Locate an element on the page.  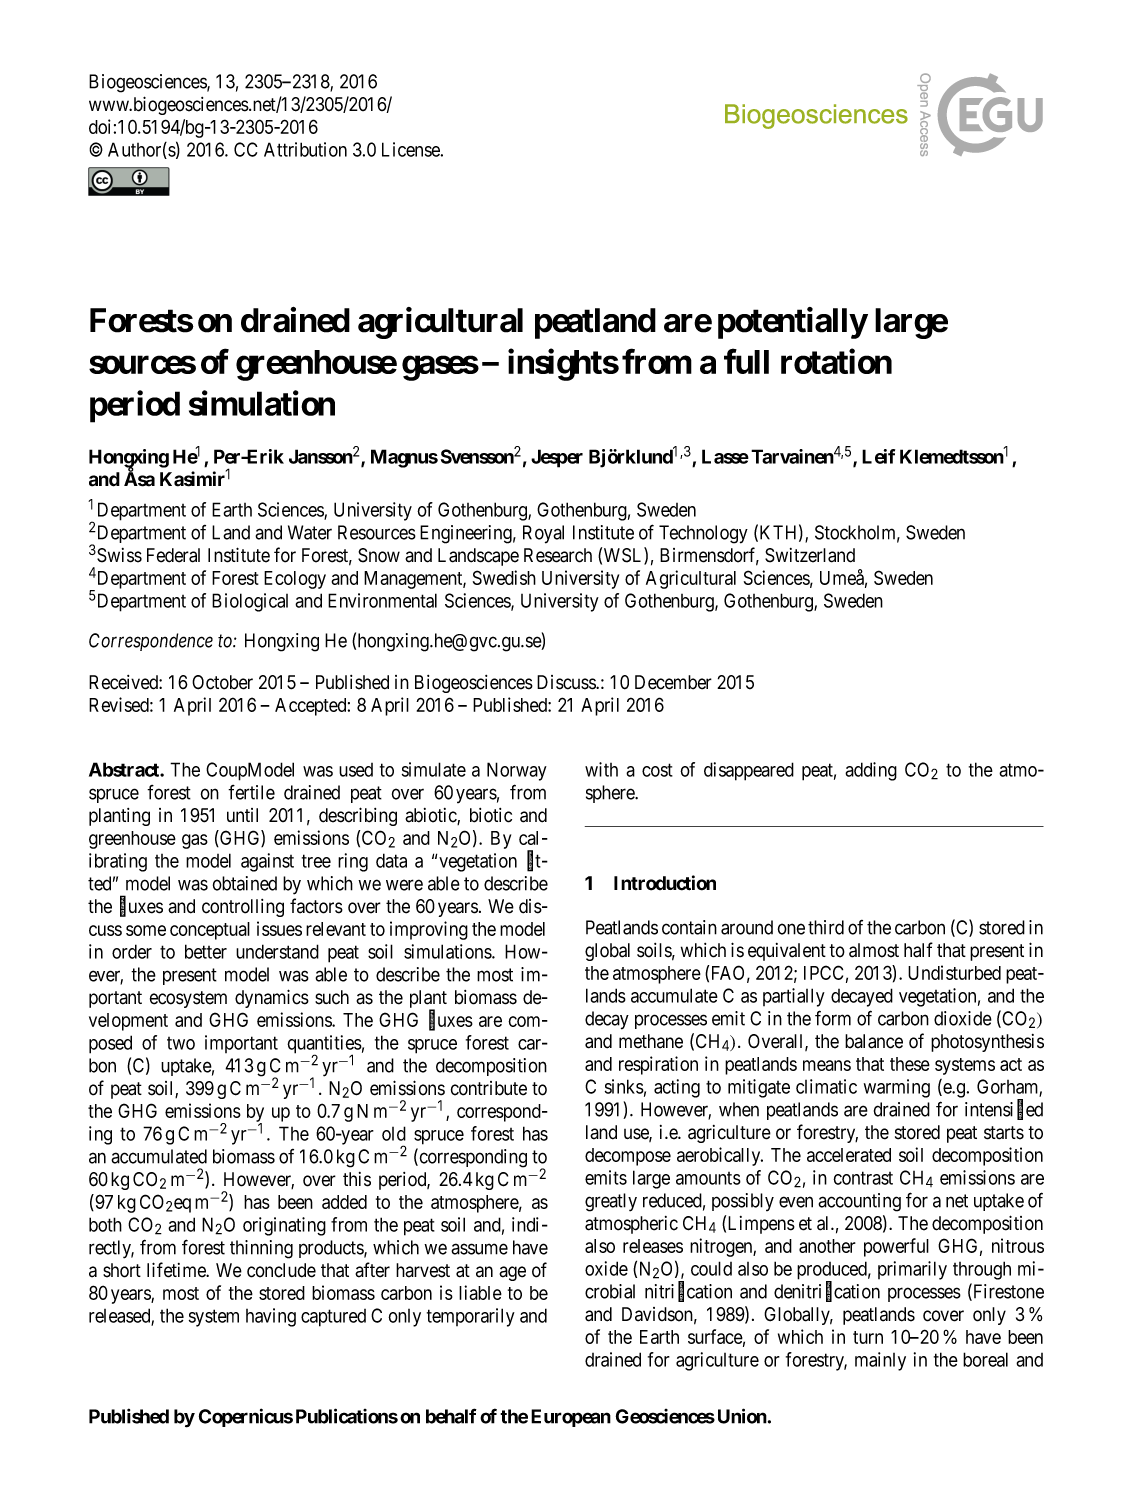
potentially is located at coordinates (792, 323).
